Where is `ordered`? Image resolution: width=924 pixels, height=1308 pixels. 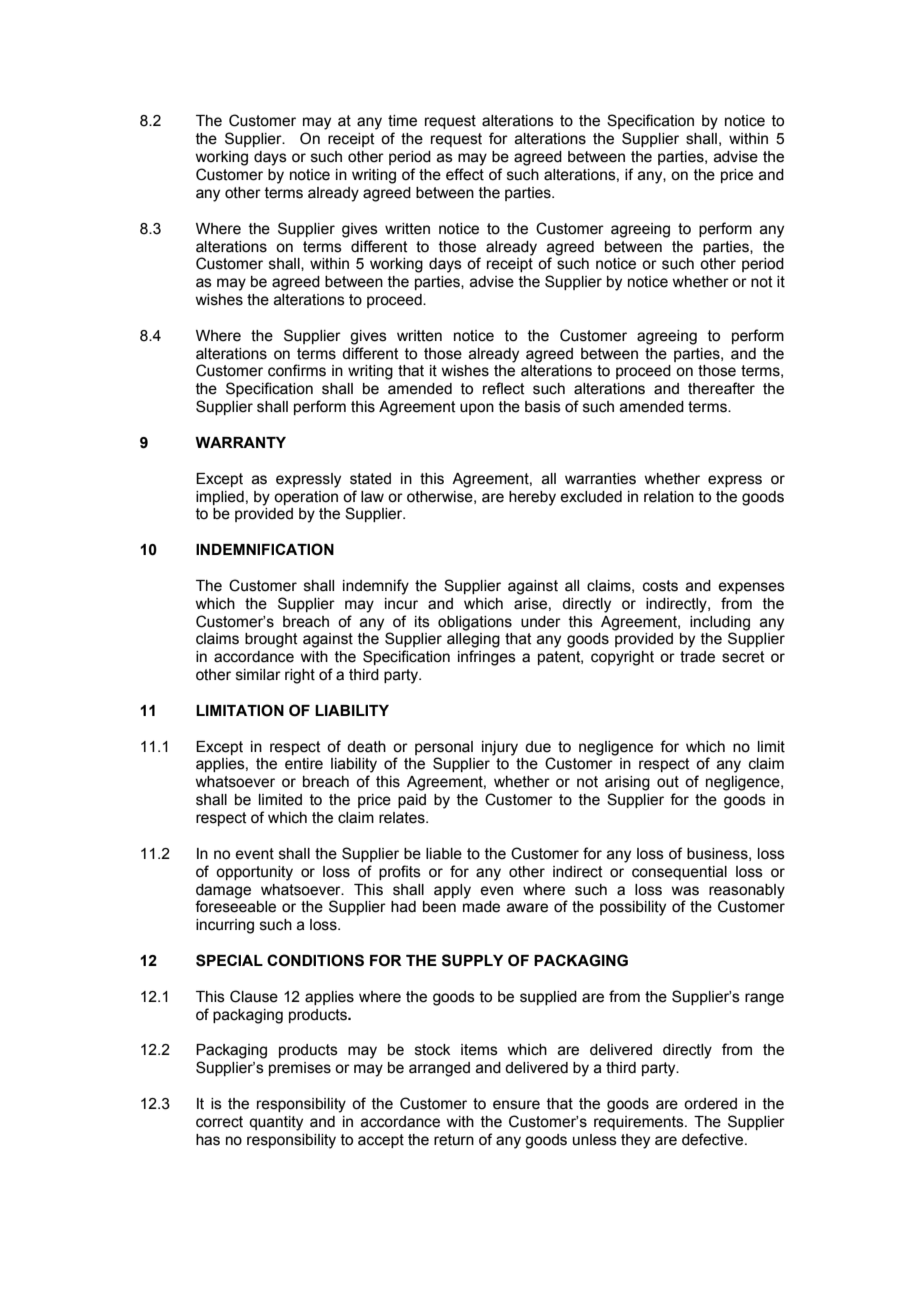 ordered is located at coordinates (710, 1104).
